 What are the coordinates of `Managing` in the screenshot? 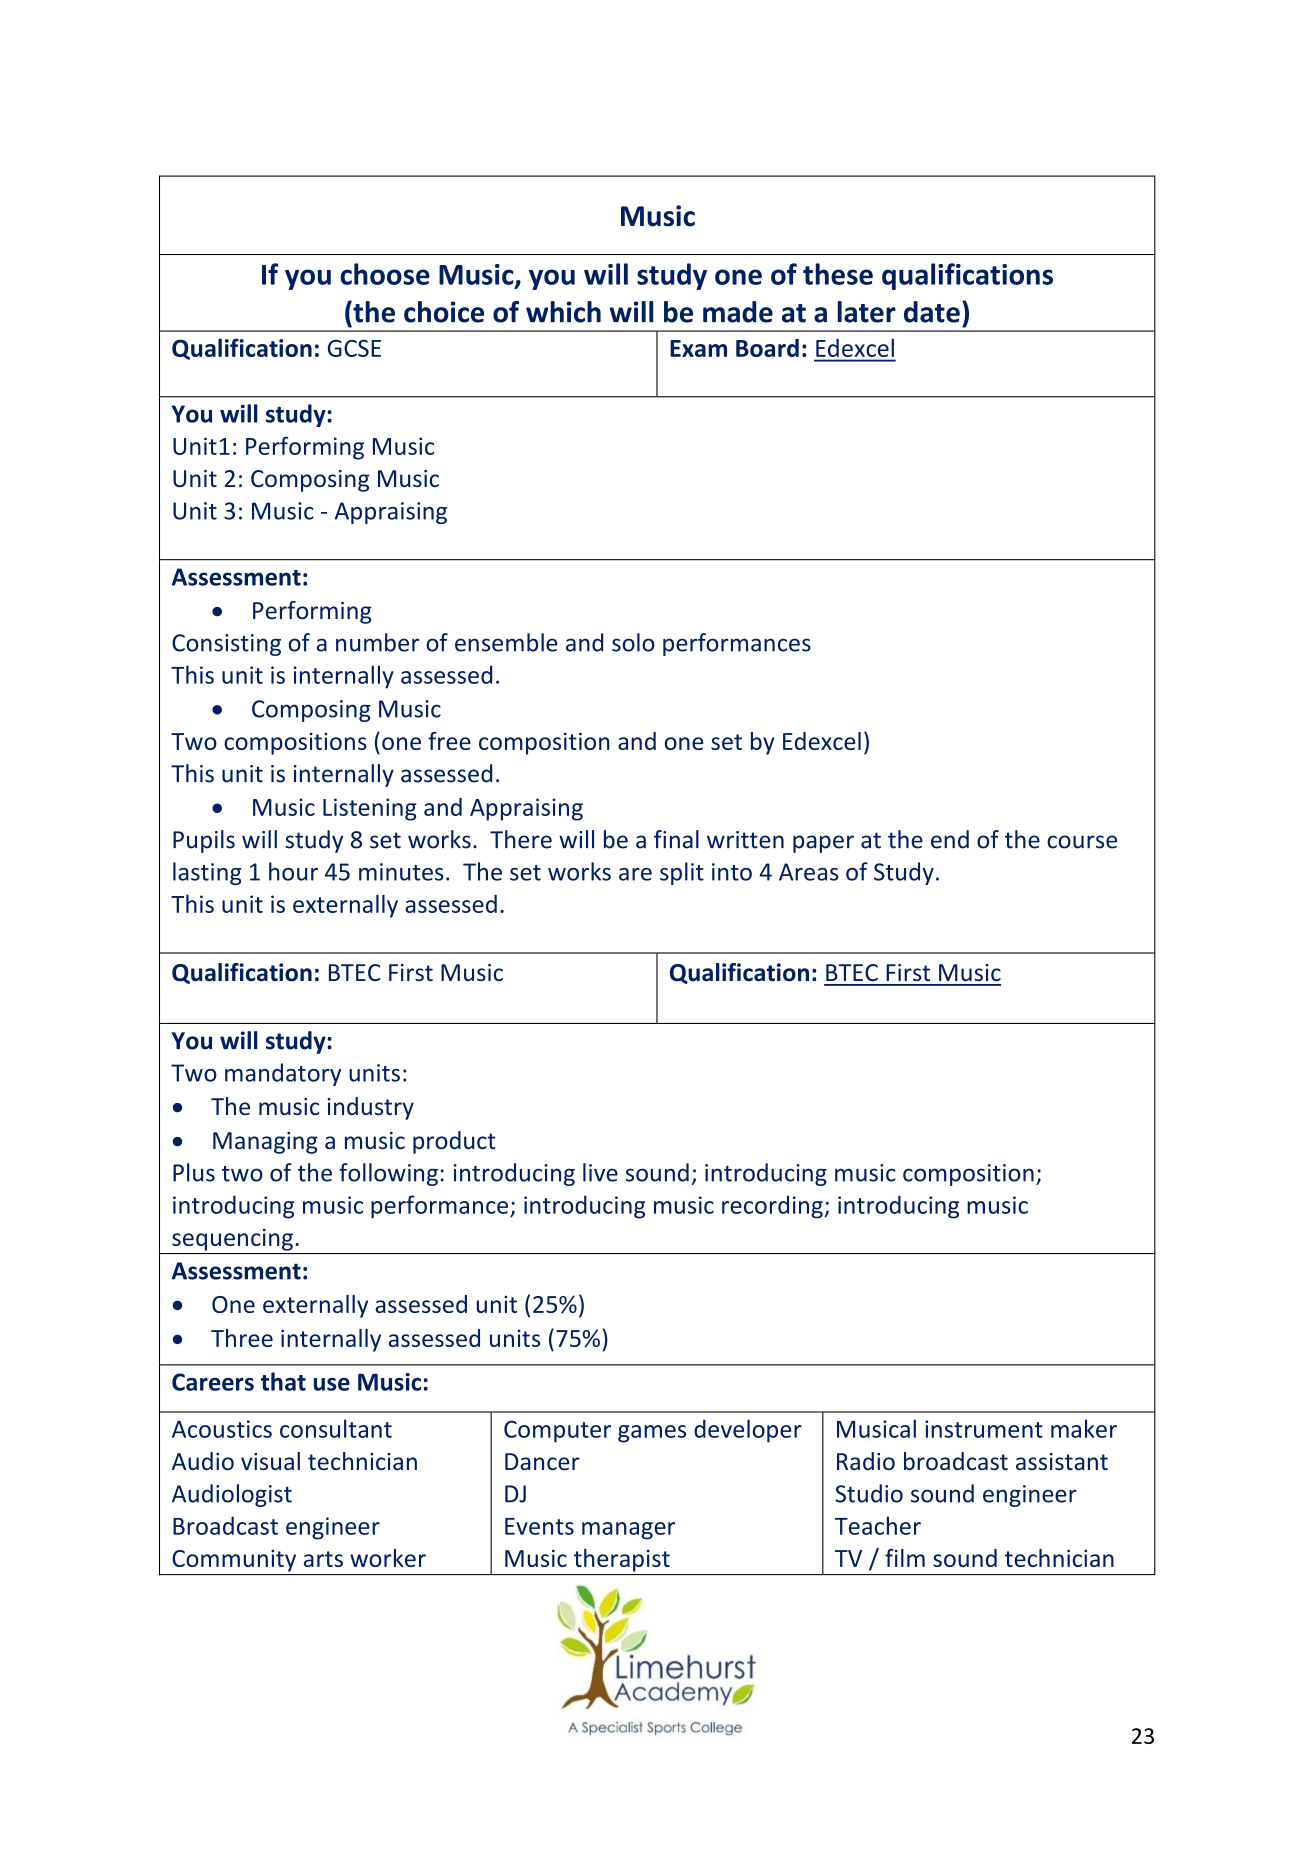 It's located at (265, 1143).
